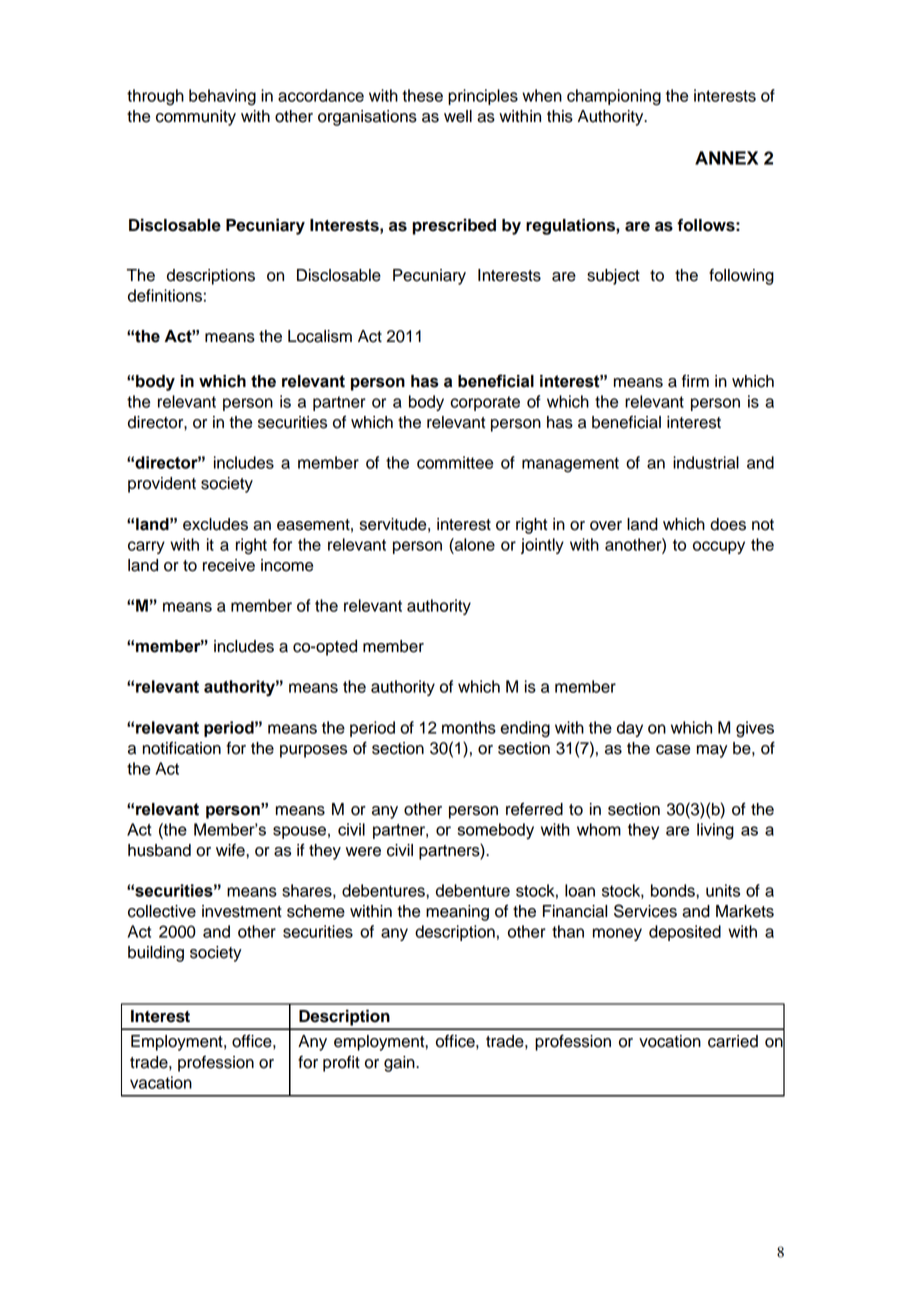 This screenshot has height=1316, width=903. What do you see at coordinates (458, 116) in the screenshot?
I see `well` at bounding box center [458, 116].
